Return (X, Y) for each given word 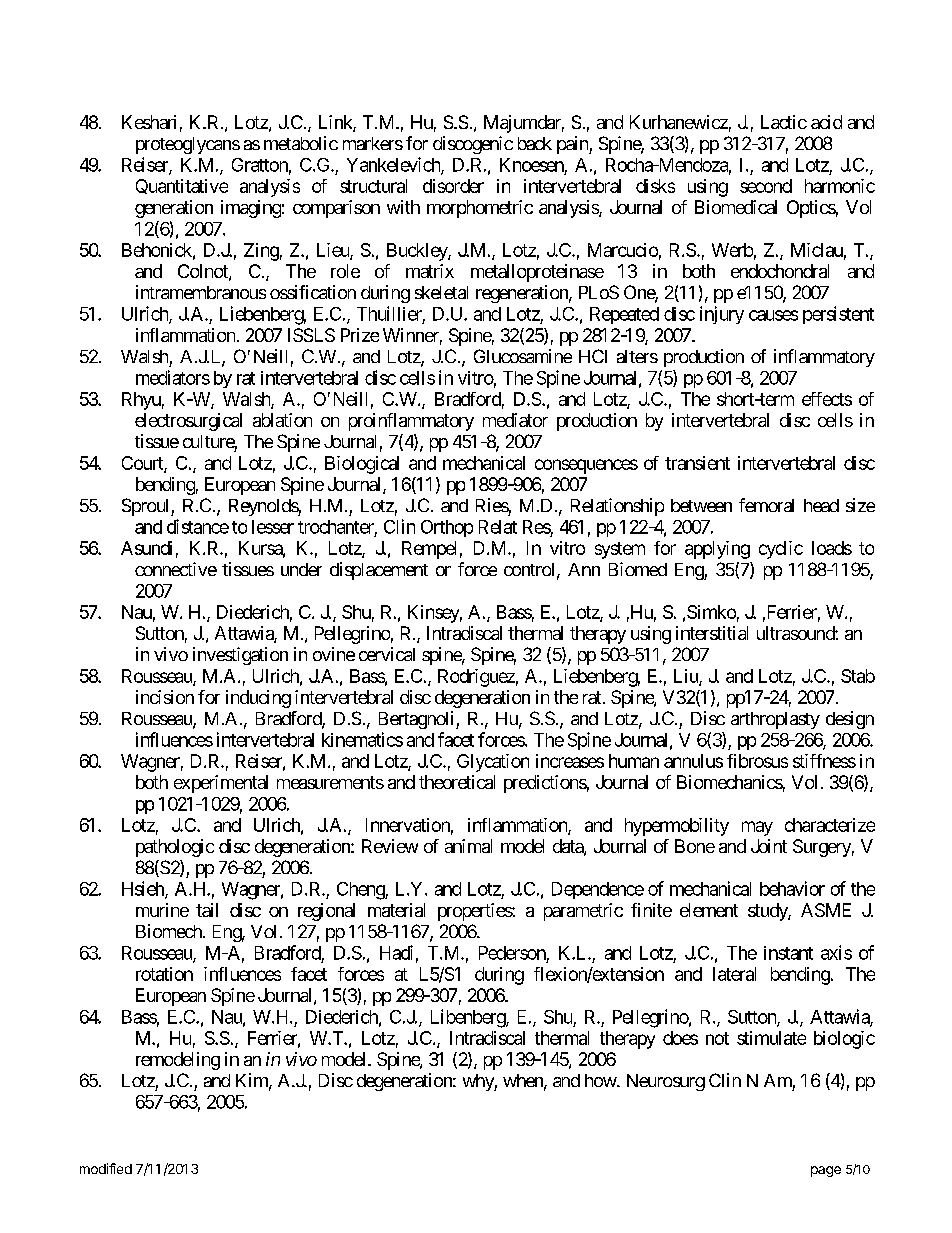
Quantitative (182, 186)
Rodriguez (476, 678)
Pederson (512, 953)
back (535, 143)
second (766, 186)
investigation (240, 656)
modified (106, 1168)
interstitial (712, 633)
